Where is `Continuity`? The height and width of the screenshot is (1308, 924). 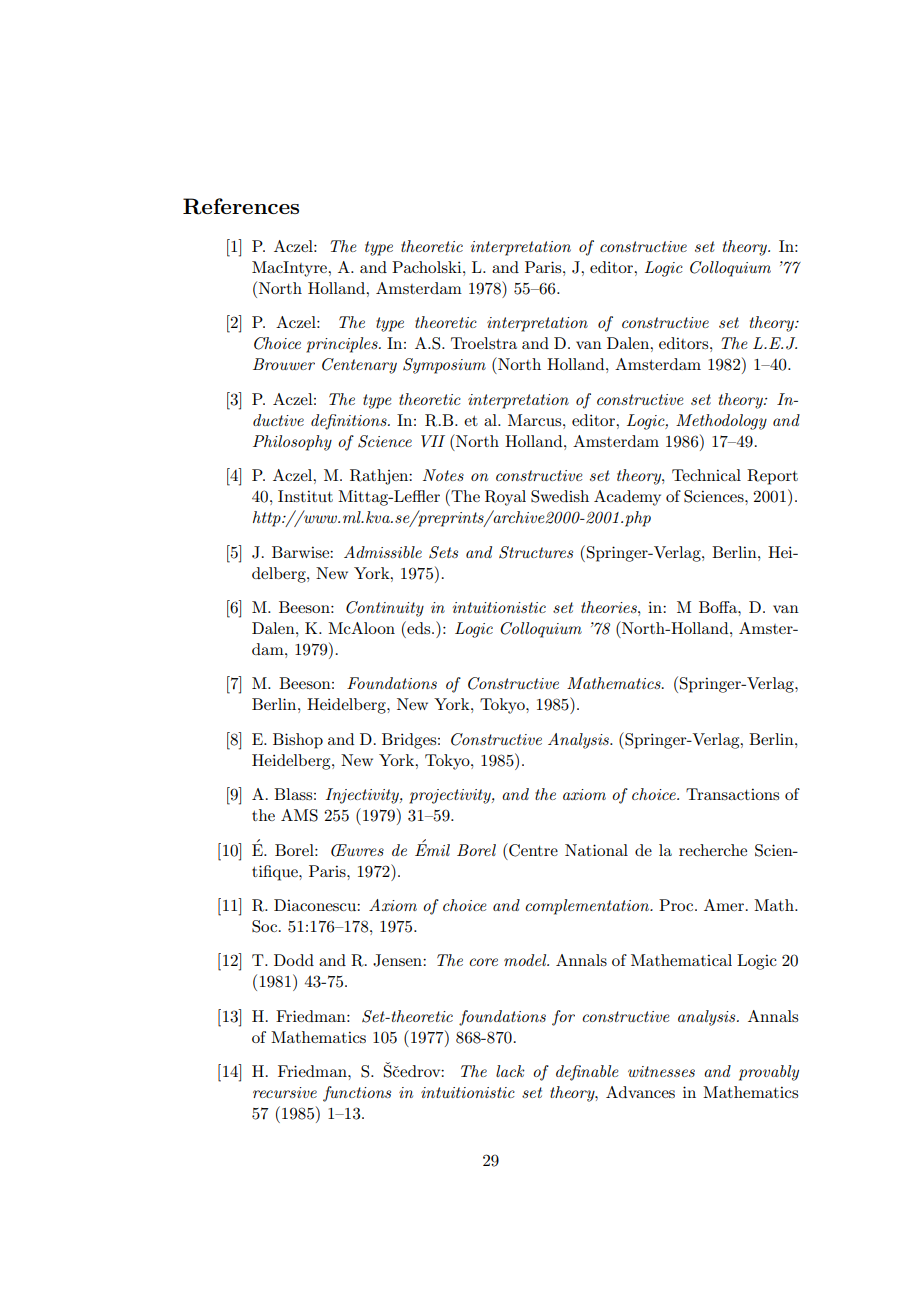 Continuity is located at coordinates (385, 609).
